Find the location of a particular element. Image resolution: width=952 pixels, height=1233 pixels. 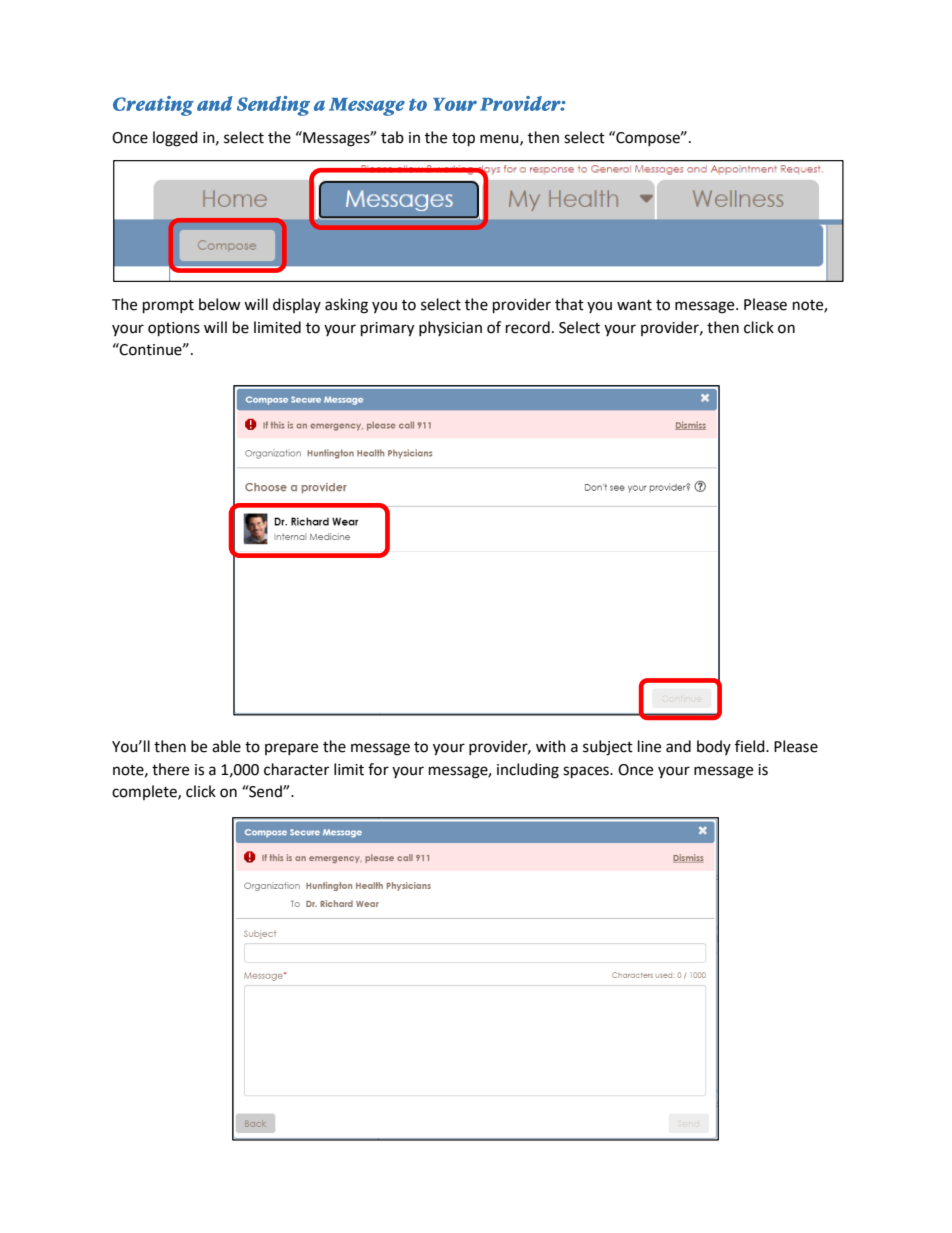

record is located at coordinates (528, 327).
